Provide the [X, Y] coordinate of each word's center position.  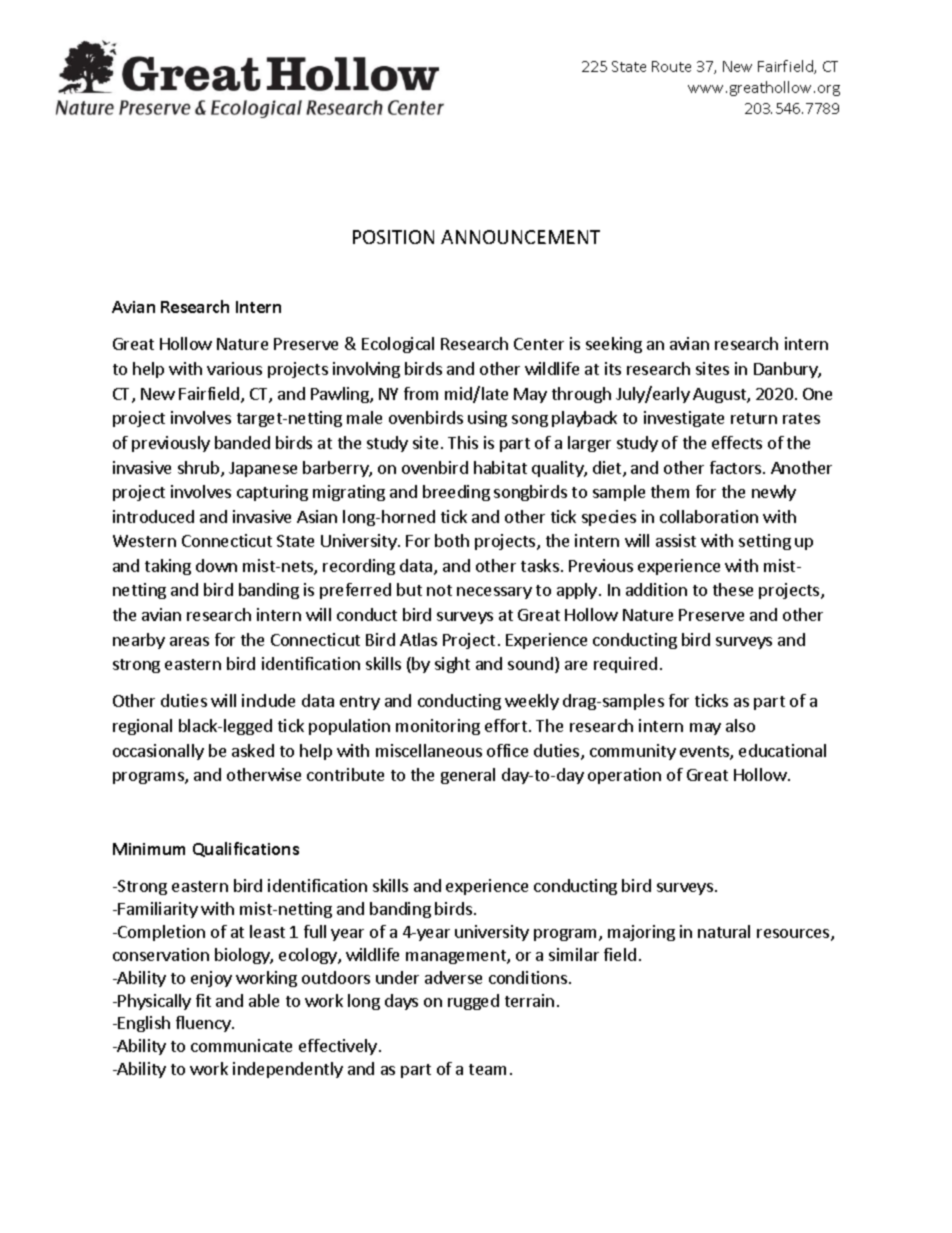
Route [671, 66]
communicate [241, 1045]
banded [242, 442]
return [754, 418]
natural [724, 931]
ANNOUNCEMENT [520, 237]
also [740, 725]
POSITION [393, 237]
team [487, 1069]
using [487, 419]
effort [506, 725]
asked [253, 750]
